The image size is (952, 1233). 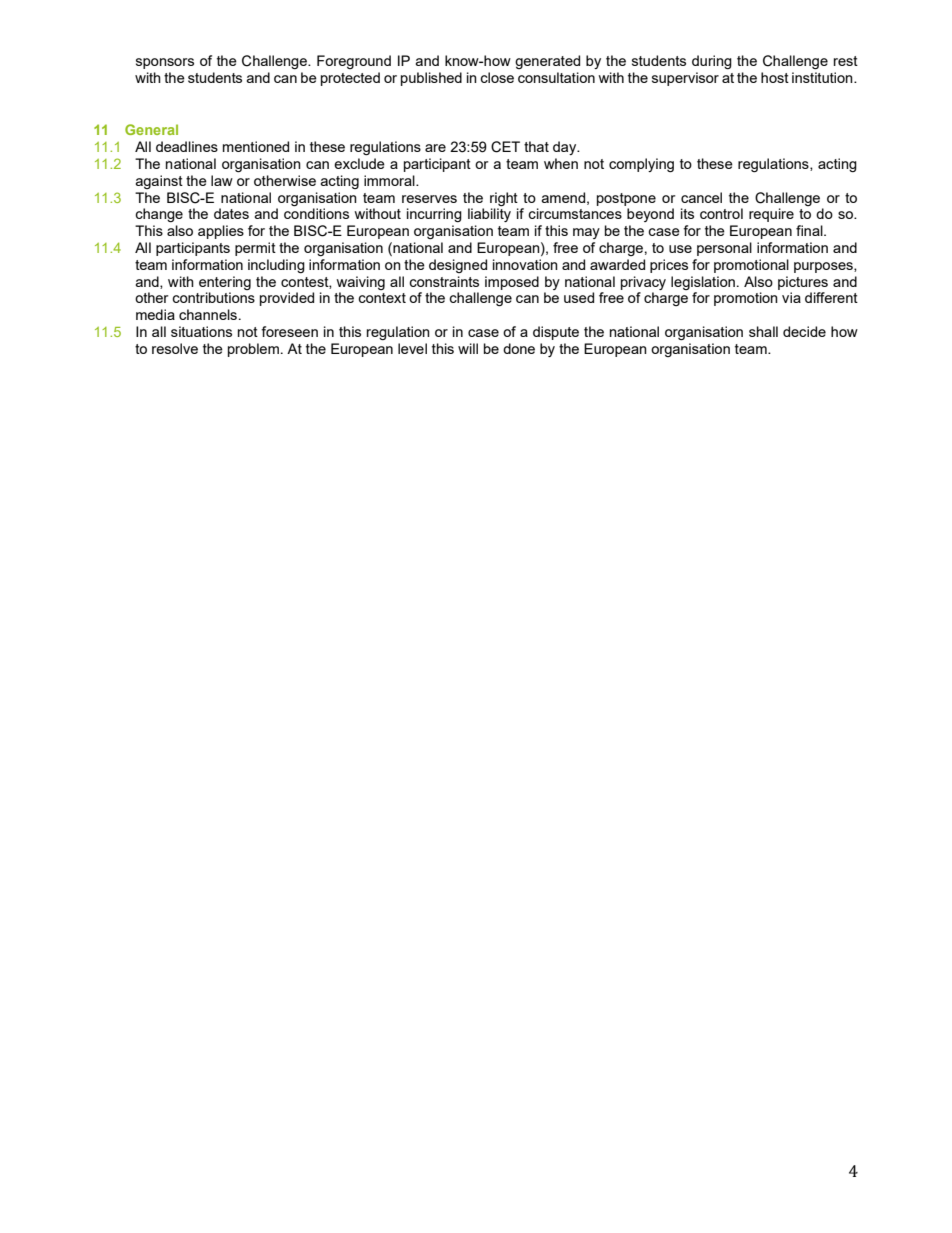 I want to click on done, so click(x=519, y=348).
